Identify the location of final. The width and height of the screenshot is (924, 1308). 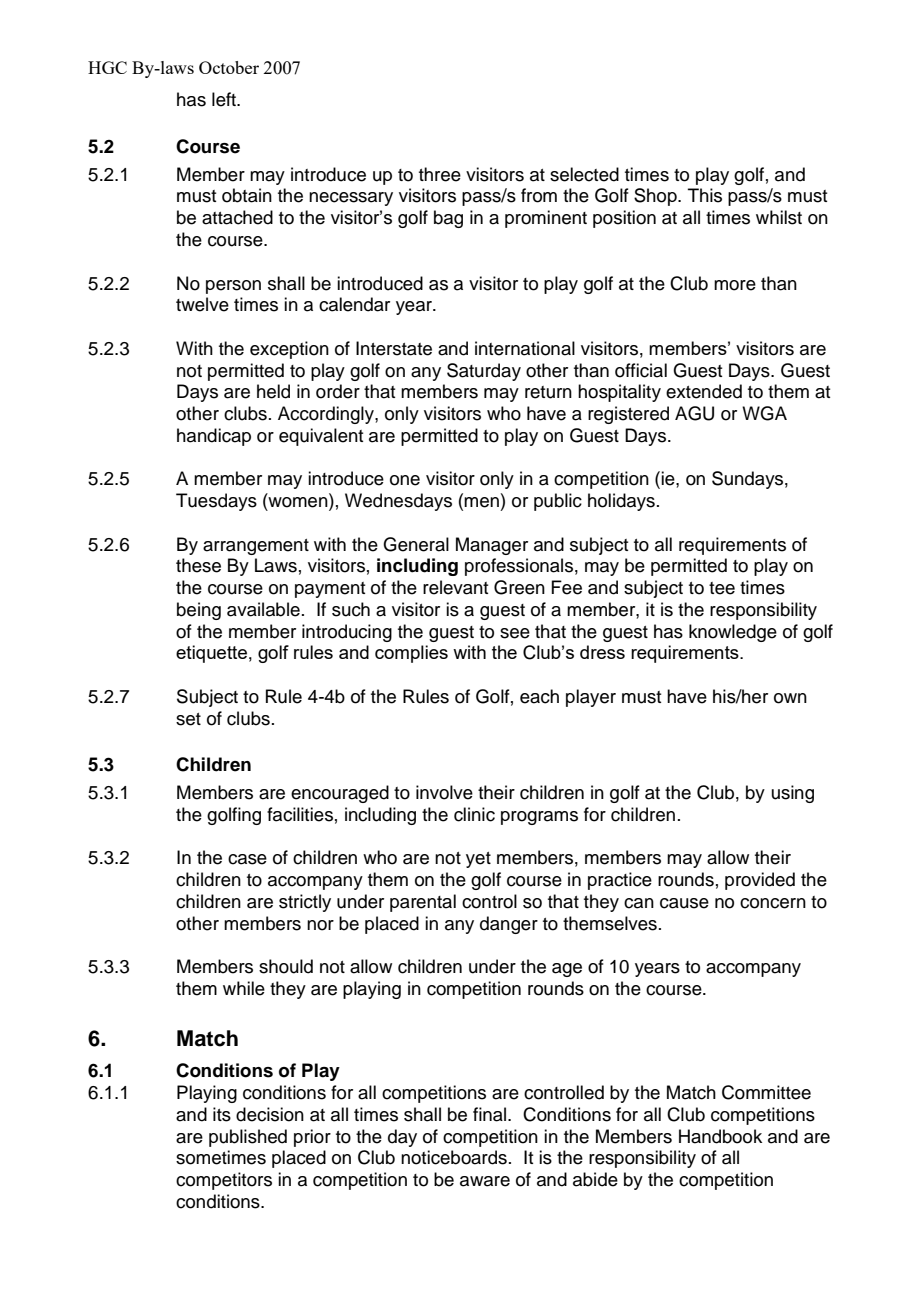
(491, 1114).
